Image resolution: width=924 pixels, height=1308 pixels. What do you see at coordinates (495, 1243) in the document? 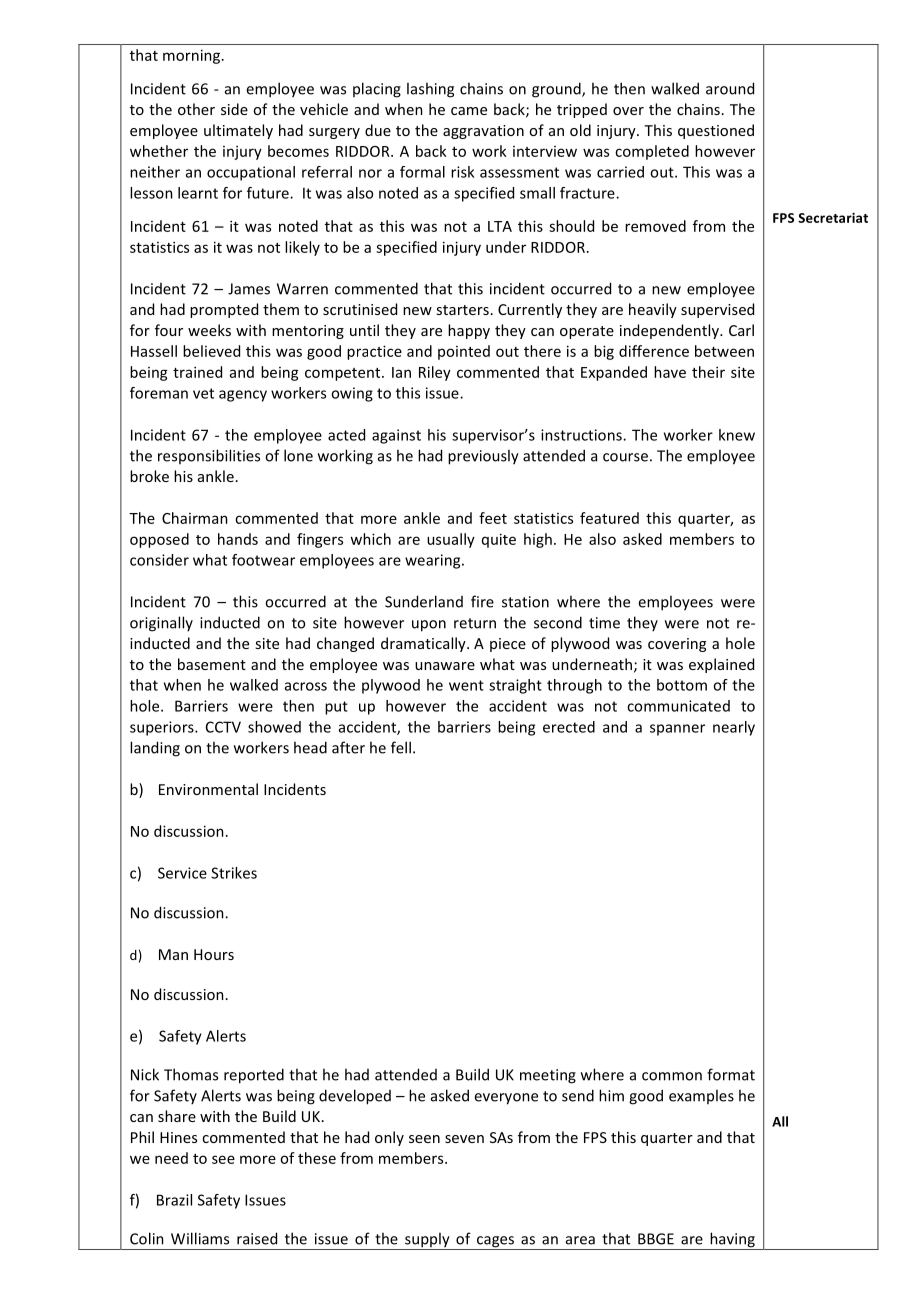
I see `cages` at bounding box center [495, 1243].
